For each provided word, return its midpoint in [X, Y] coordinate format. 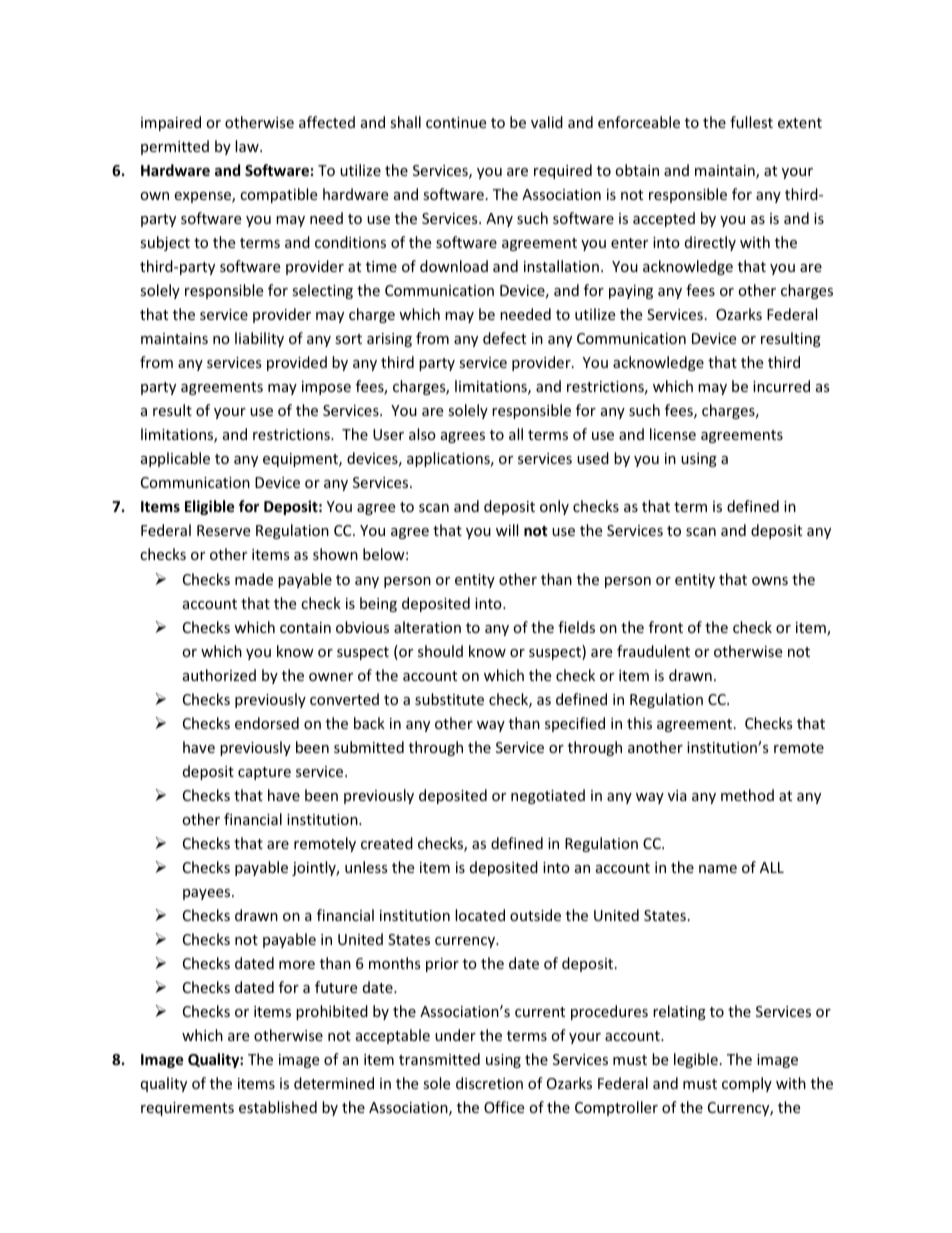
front [666, 627]
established [278, 1107]
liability [259, 339]
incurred [781, 386]
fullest [751, 122]
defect [504, 338]
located [480, 915]
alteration [427, 627]
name [718, 869]
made [254, 579]
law [248, 146]
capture [264, 773]
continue [456, 122]
